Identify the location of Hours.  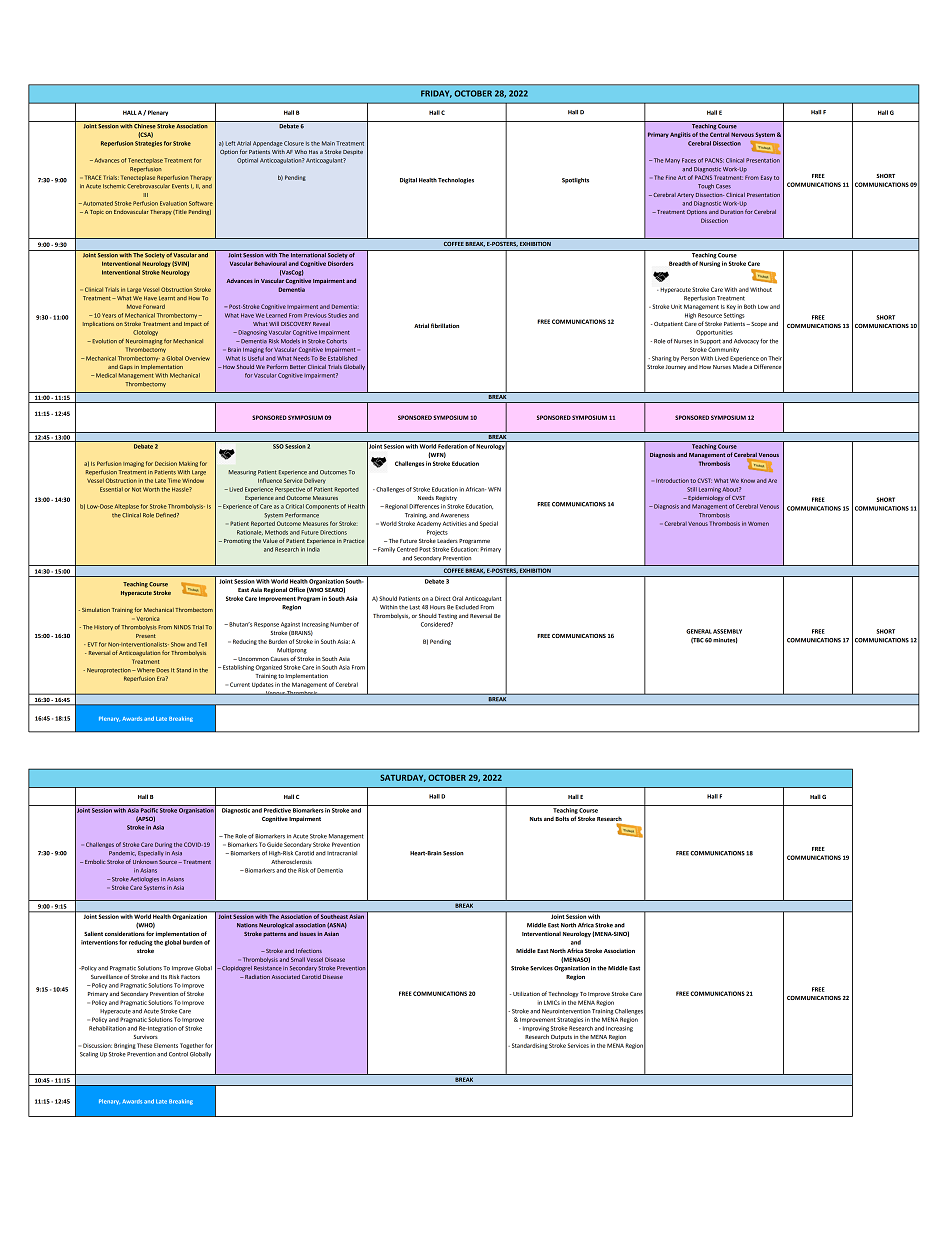
(437, 607).
